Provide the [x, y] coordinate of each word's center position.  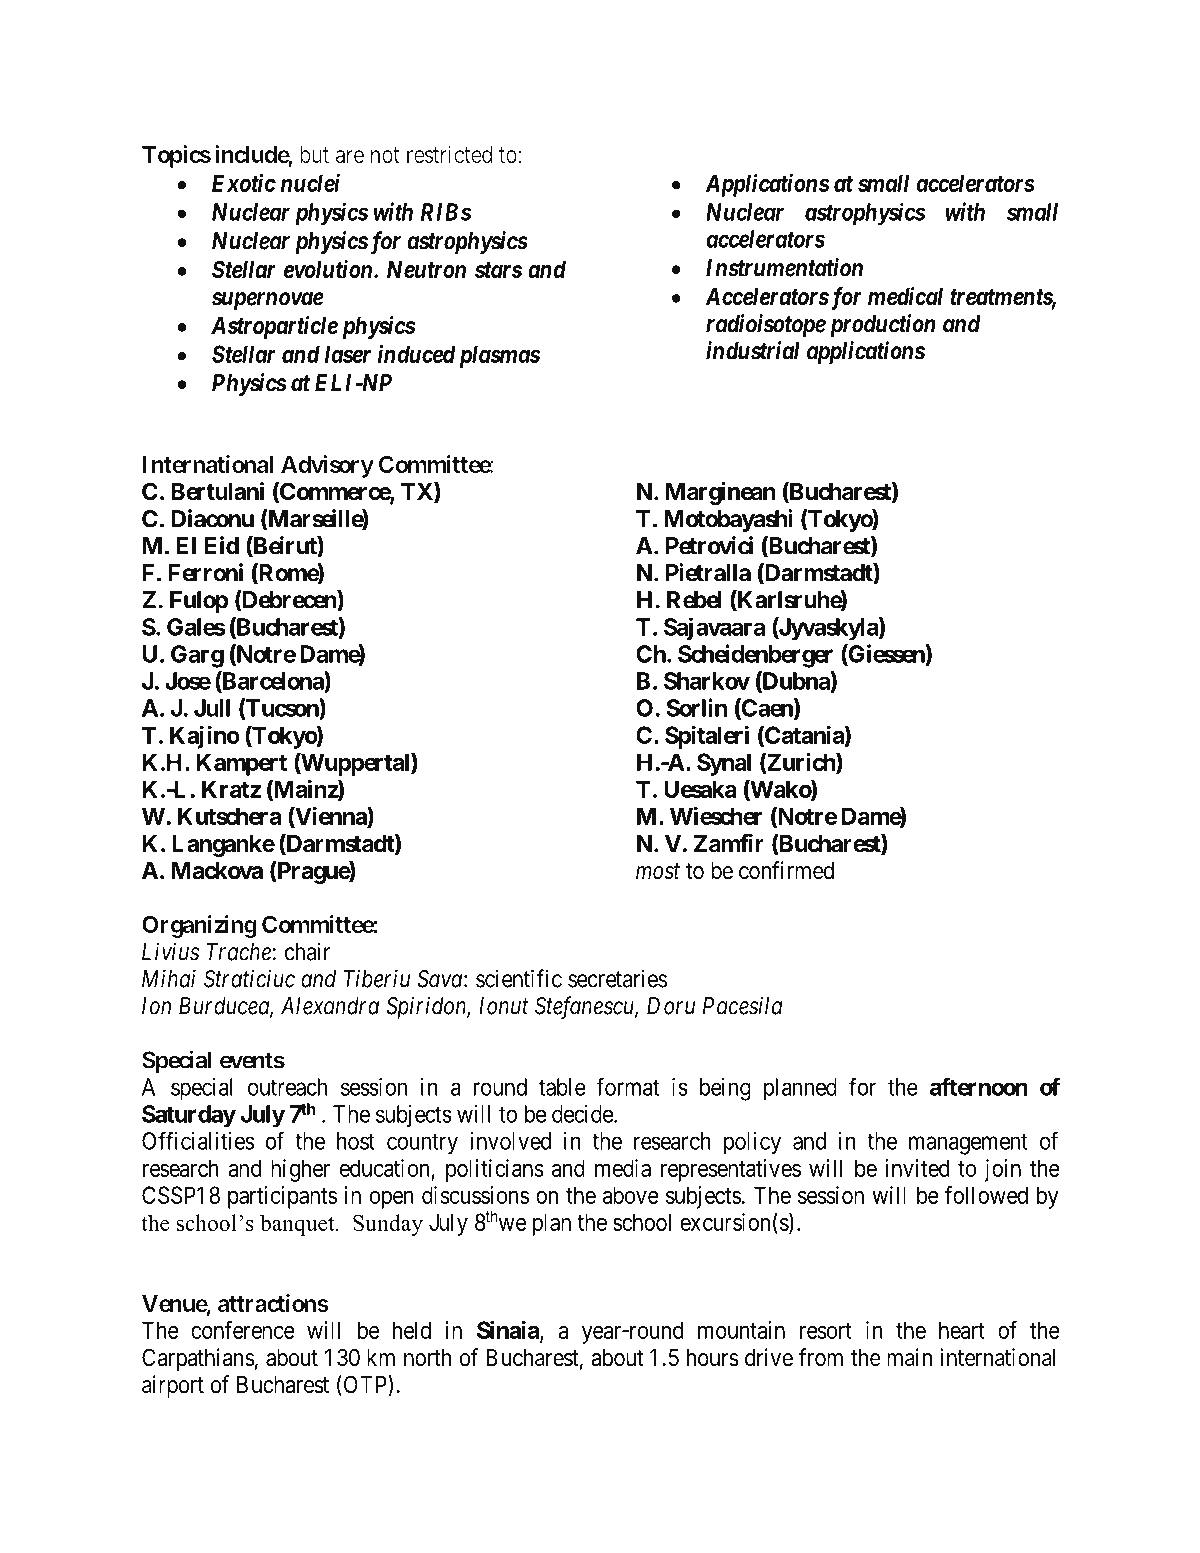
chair [307, 951]
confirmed [786, 870]
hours [713, 1358]
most [658, 872]
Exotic [244, 182]
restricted [449, 154]
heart [962, 1330]
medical [905, 296]
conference [243, 1330]
